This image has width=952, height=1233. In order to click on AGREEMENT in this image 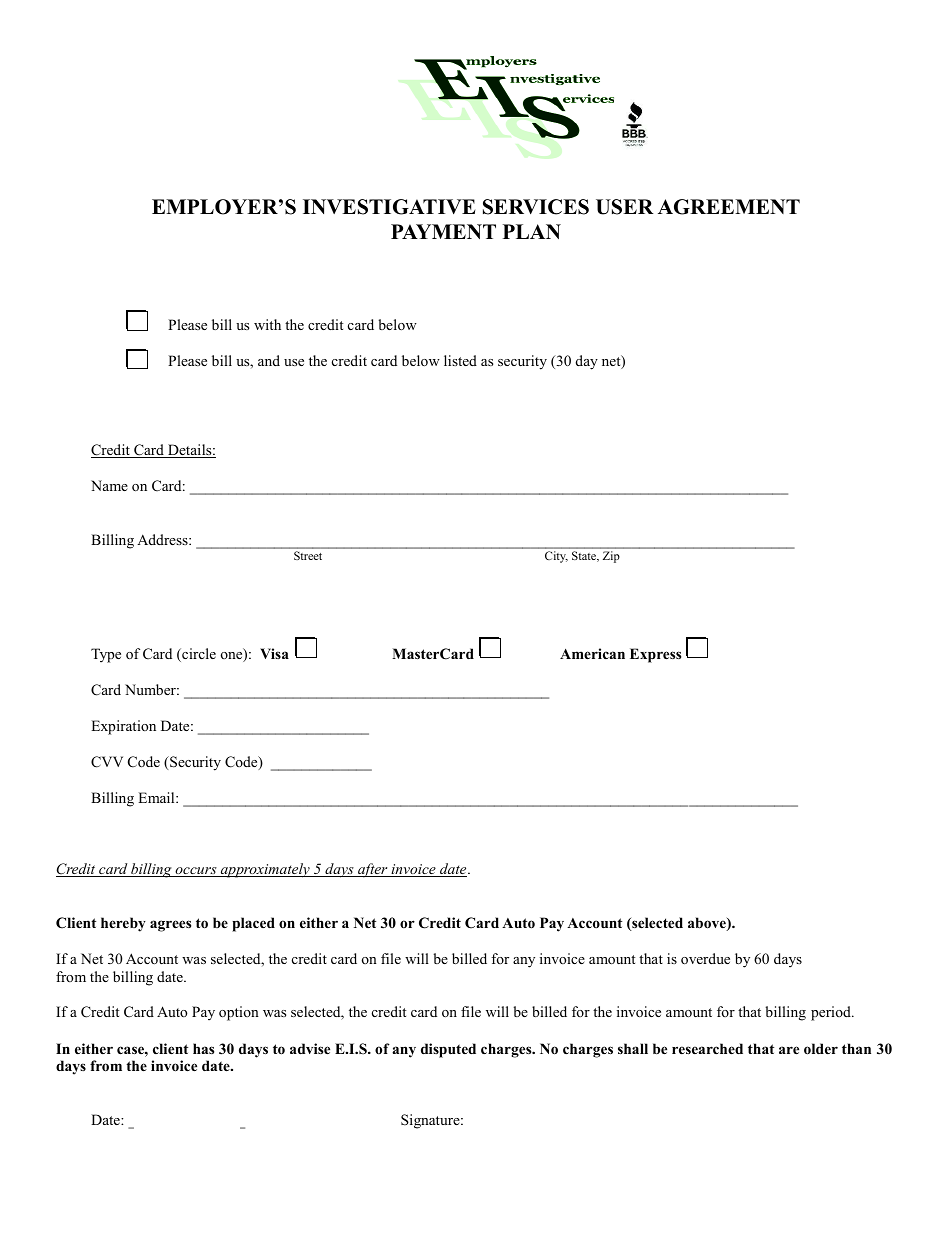, I will do `click(729, 207)`.
